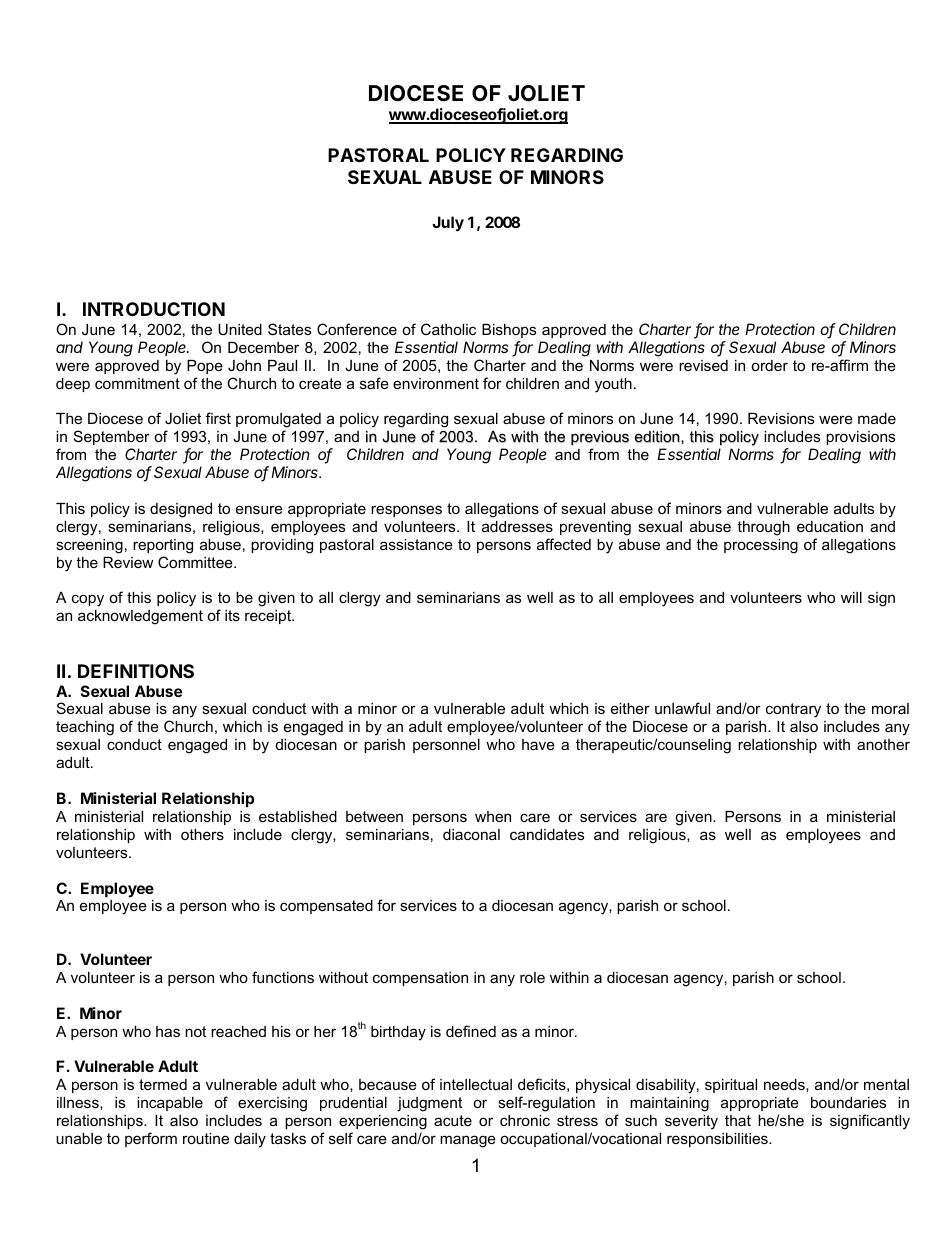  I want to click on another, so click(883, 744).
